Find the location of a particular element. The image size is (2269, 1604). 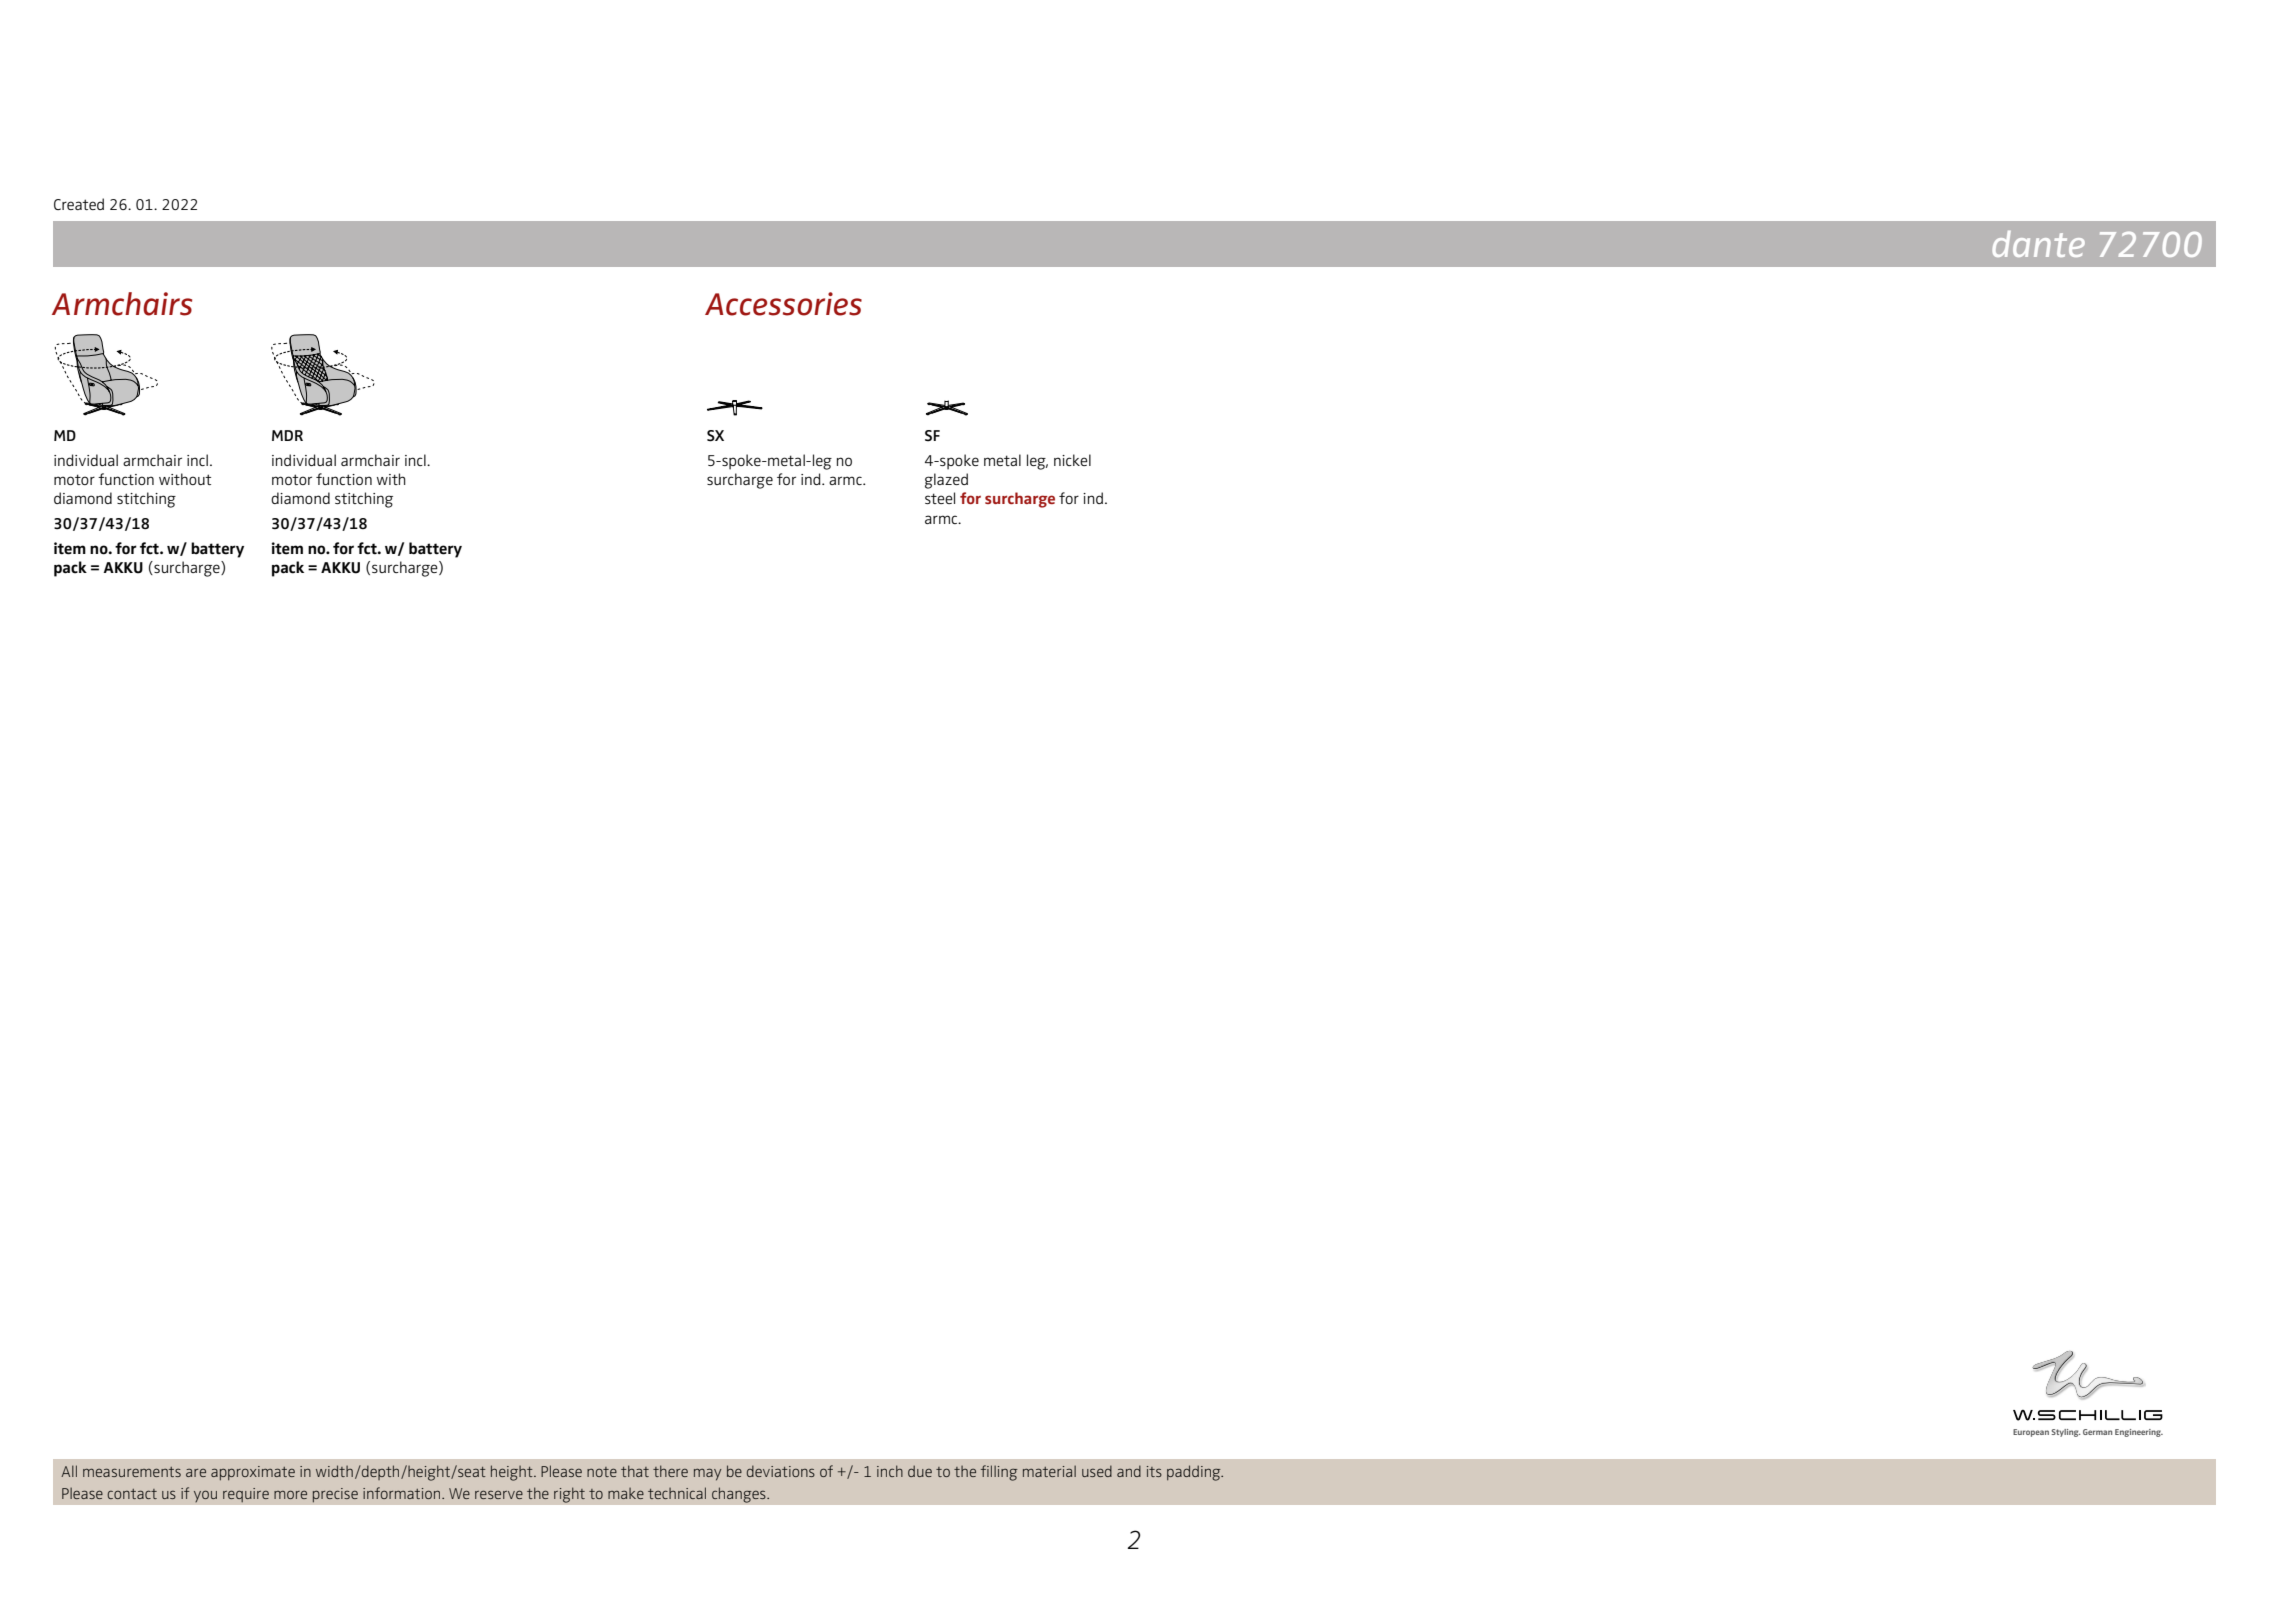

European is located at coordinates (2031, 1433).
